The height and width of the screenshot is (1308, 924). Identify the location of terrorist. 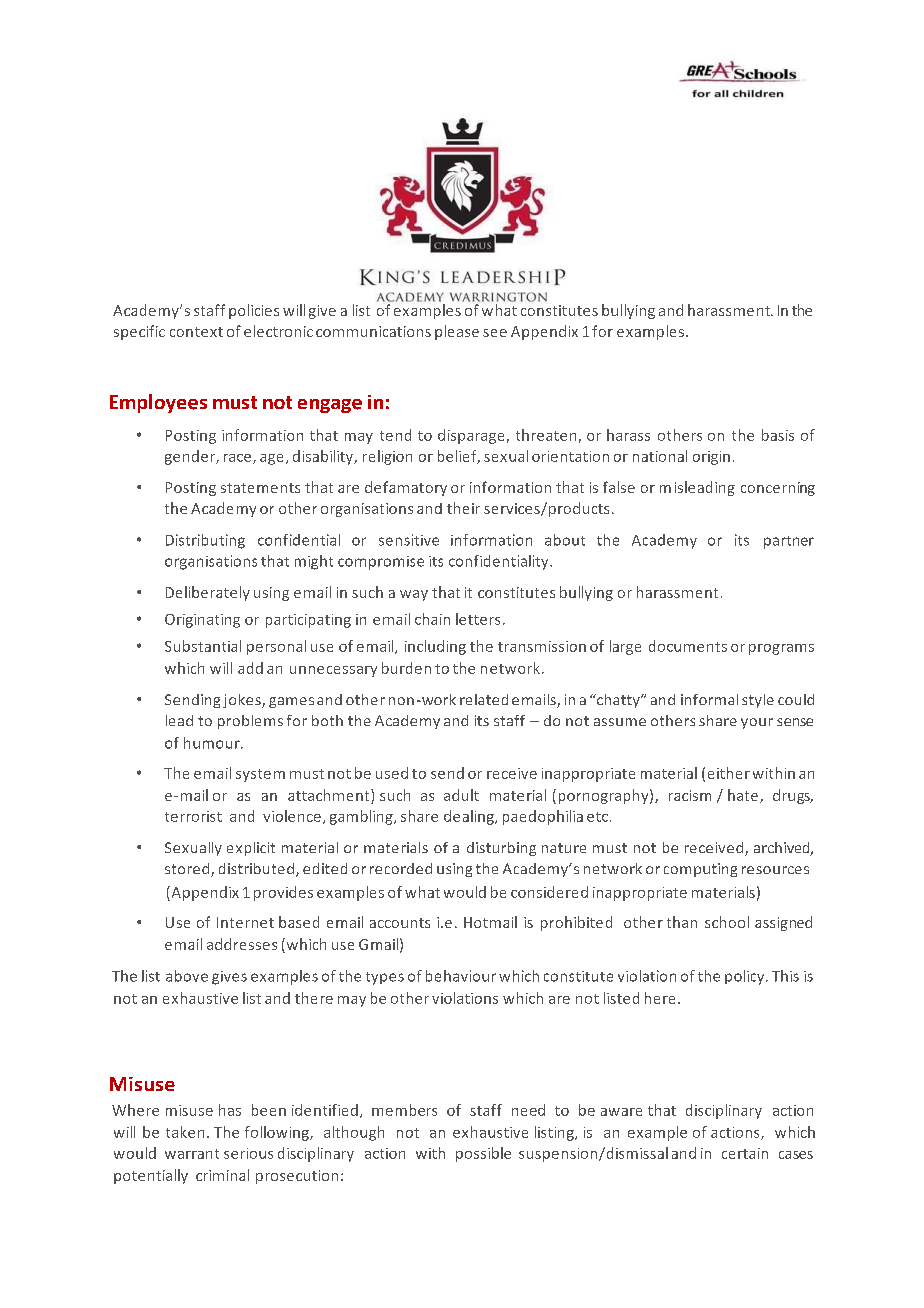
(193, 816).
